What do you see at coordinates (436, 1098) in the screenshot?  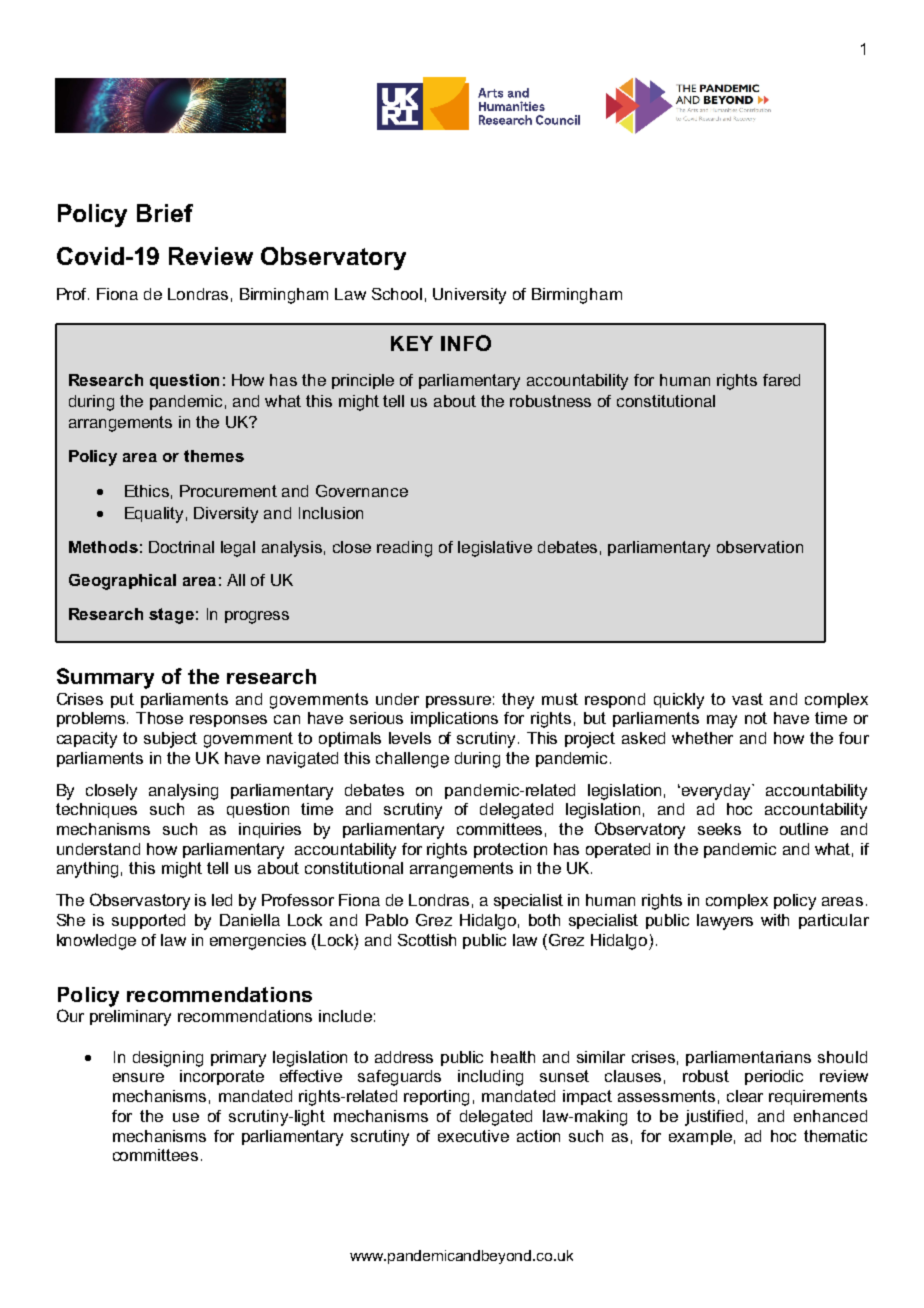 I see `reporting` at bounding box center [436, 1098].
